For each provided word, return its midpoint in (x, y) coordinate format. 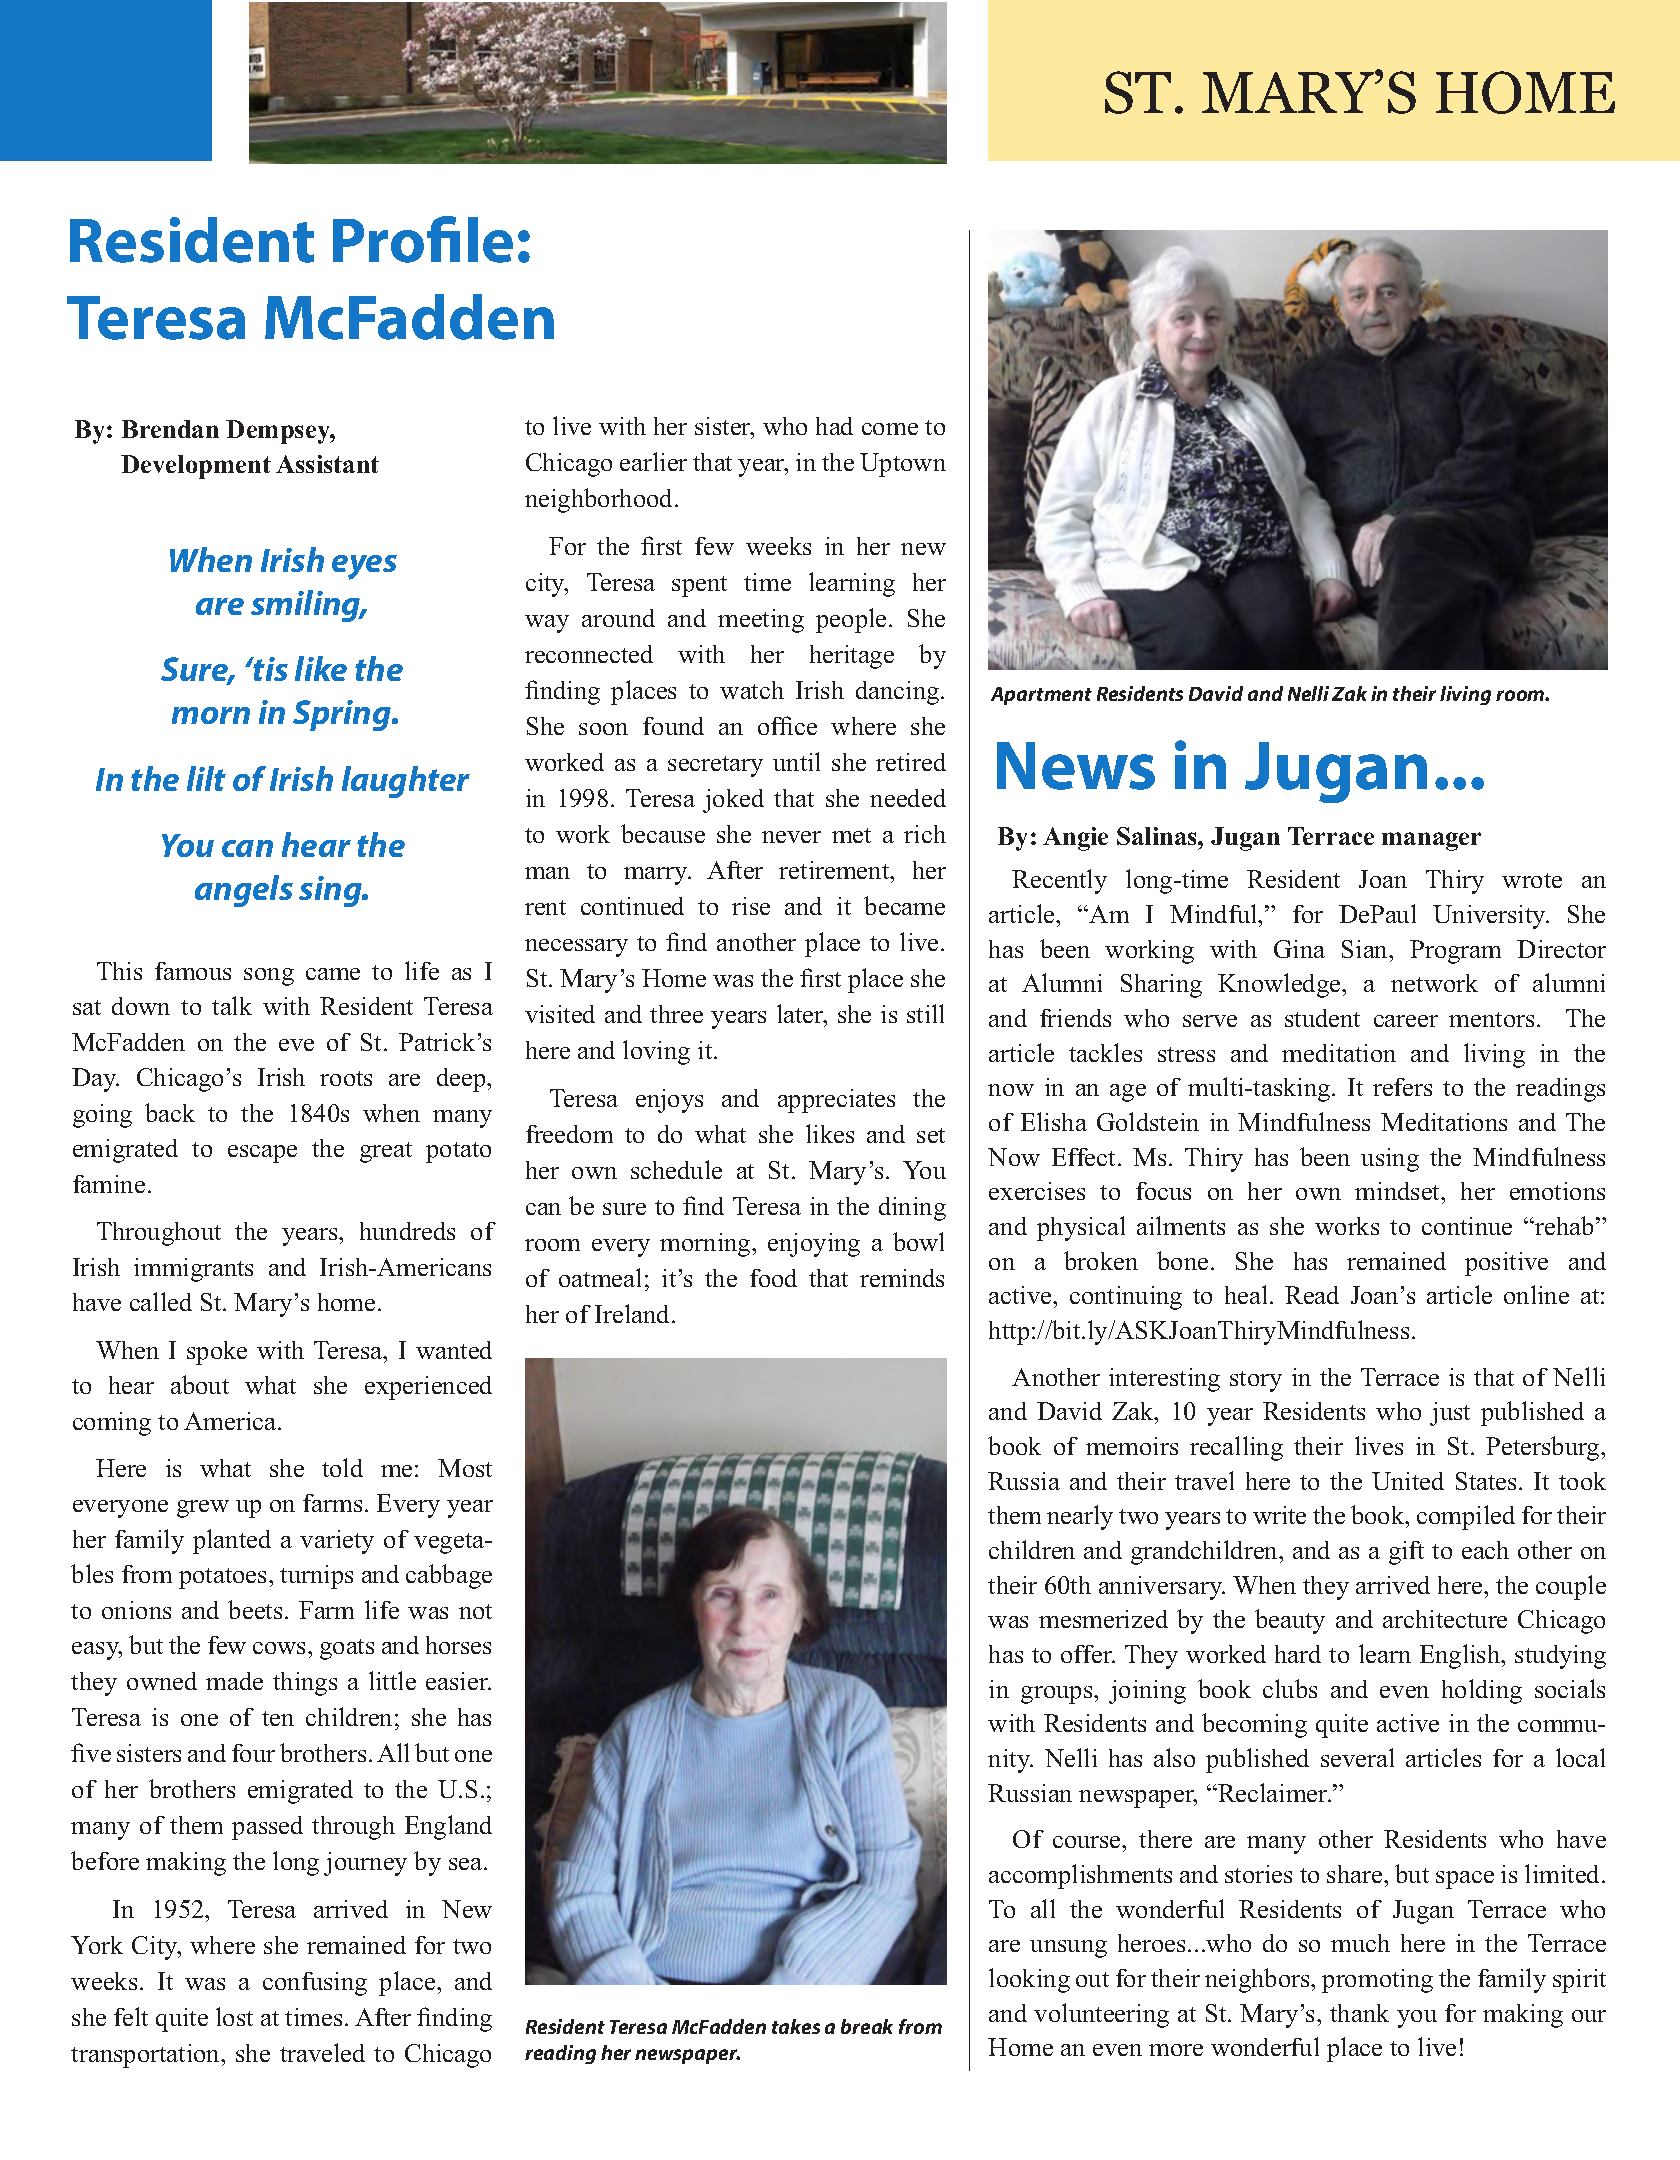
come (890, 429)
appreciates (836, 1101)
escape (262, 1154)
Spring (343, 715)
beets (255, 1609)
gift (1406, 1553)
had (834, 426)
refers (1402, 1087)
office (787, 725)
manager (1431, 841)
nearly (1080, 1517)
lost (234, 2016)
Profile (423, 239)
